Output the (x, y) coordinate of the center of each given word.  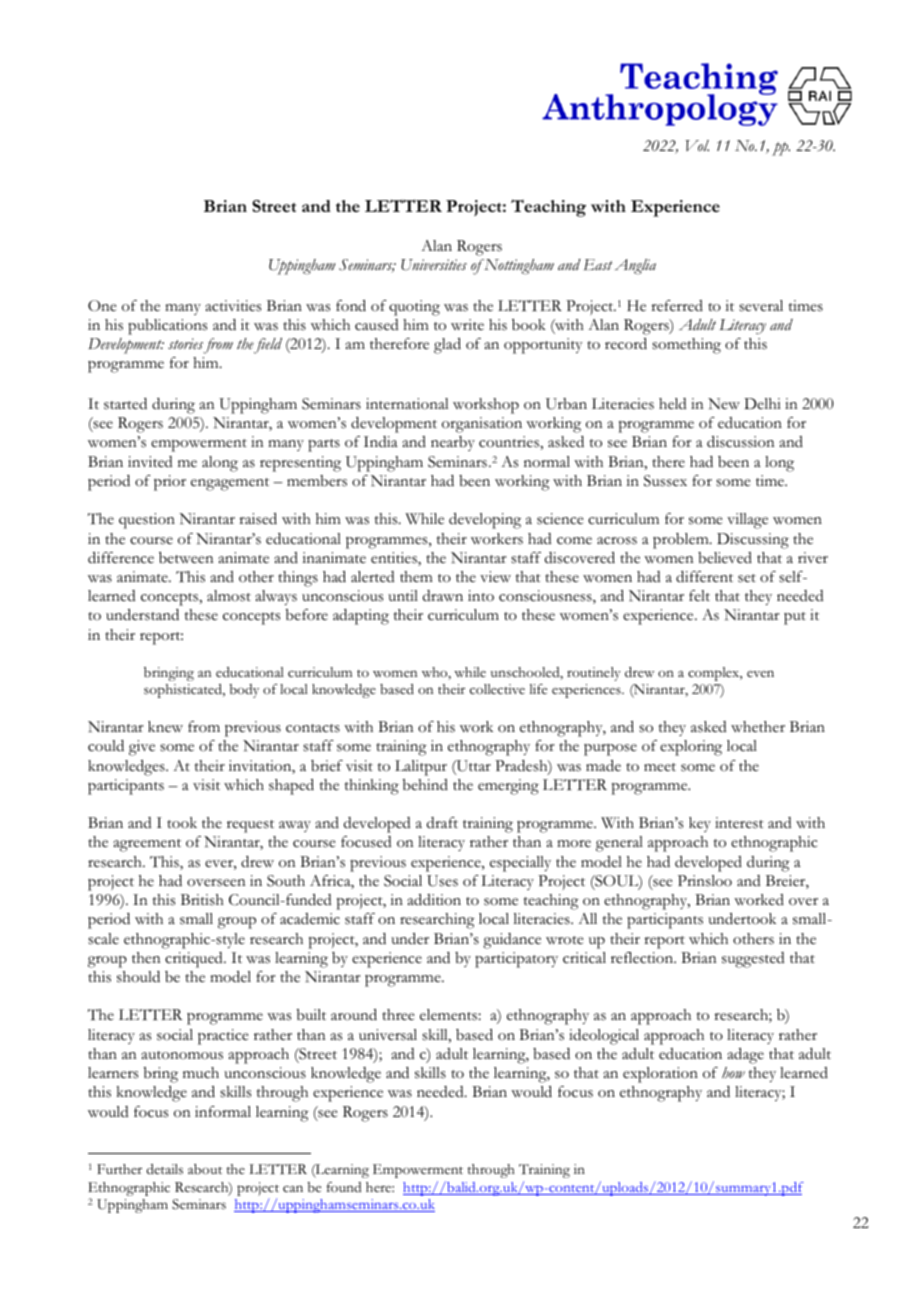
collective (497, 689)
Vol (697, 145)
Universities (434, 265)
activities (233, 306)
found (344, 1187)
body (244, 691)
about (205, 1169)
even (760, 673)
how (733, 1072)
